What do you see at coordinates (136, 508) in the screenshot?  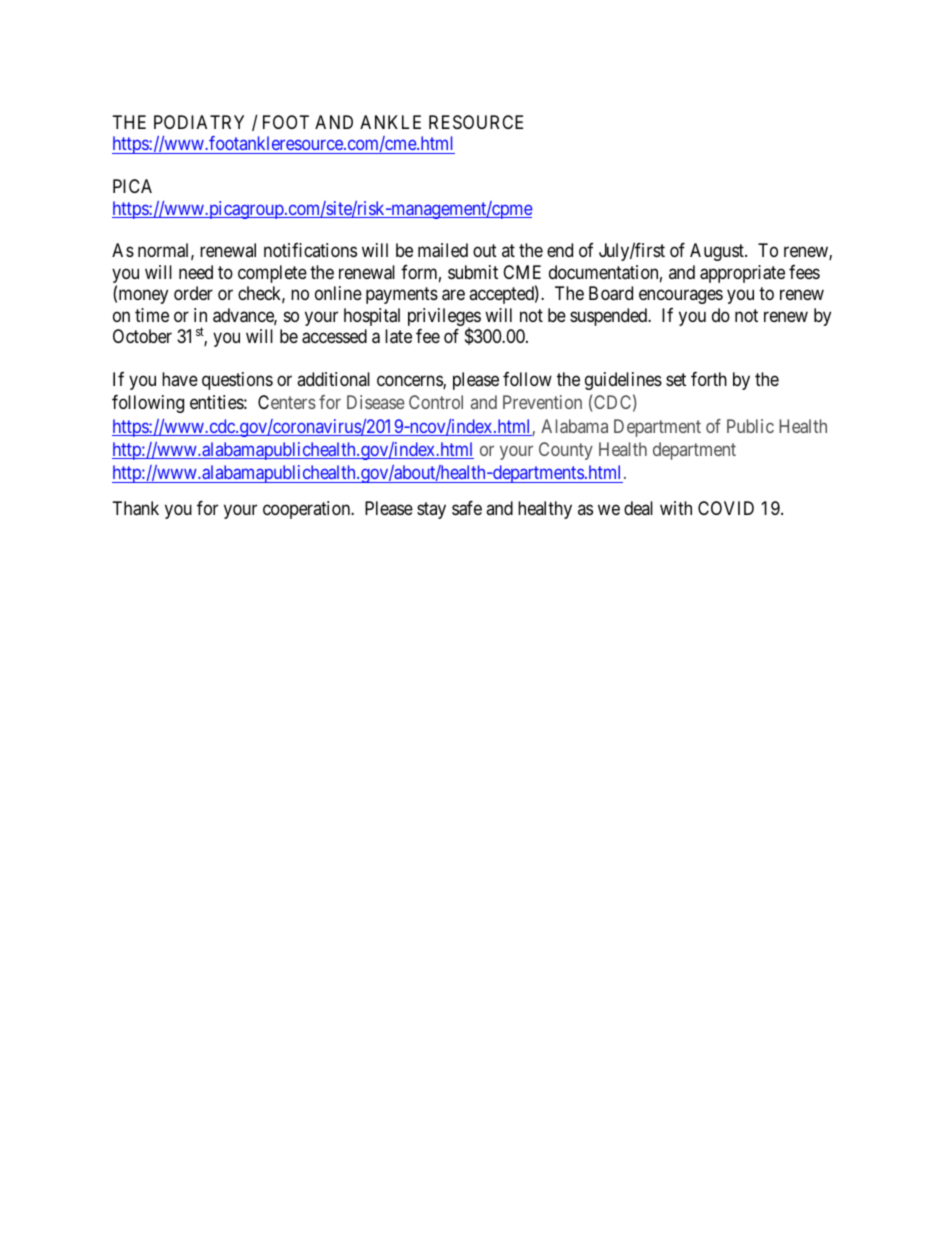 I see `Thank` at bounding box center [136, 508].
